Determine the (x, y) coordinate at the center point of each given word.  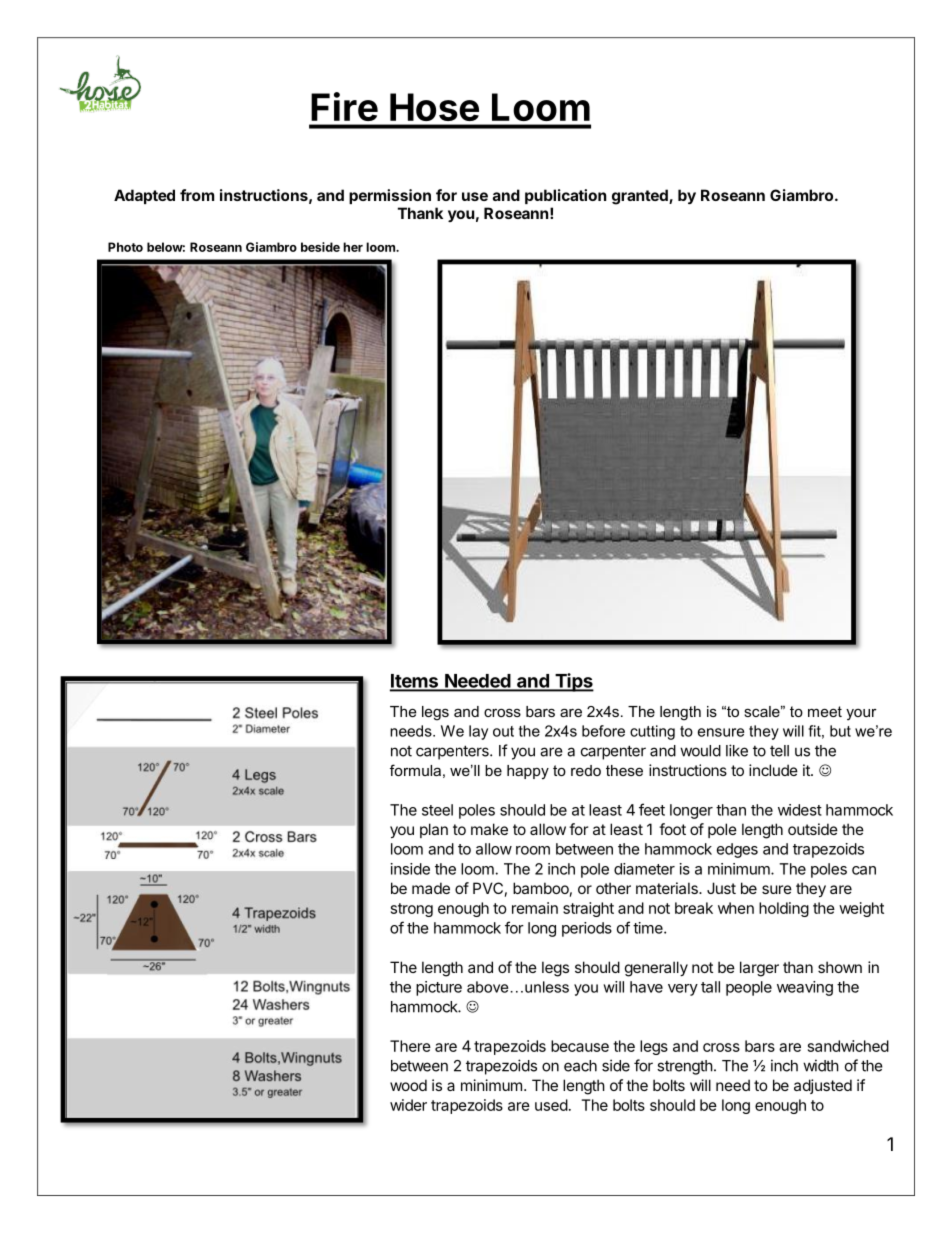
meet (825, 711)
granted (641, 197)
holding (784, 909)
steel (437, 810)
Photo (125, 247)
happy (528, 772)
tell (779, 751)
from (197, 195)
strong (412, 910)
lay (478, 732)
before (603, 731)
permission (390, 196)
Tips (573, 682)
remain (535, 908)
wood (408, 1085)
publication (565, 196)
